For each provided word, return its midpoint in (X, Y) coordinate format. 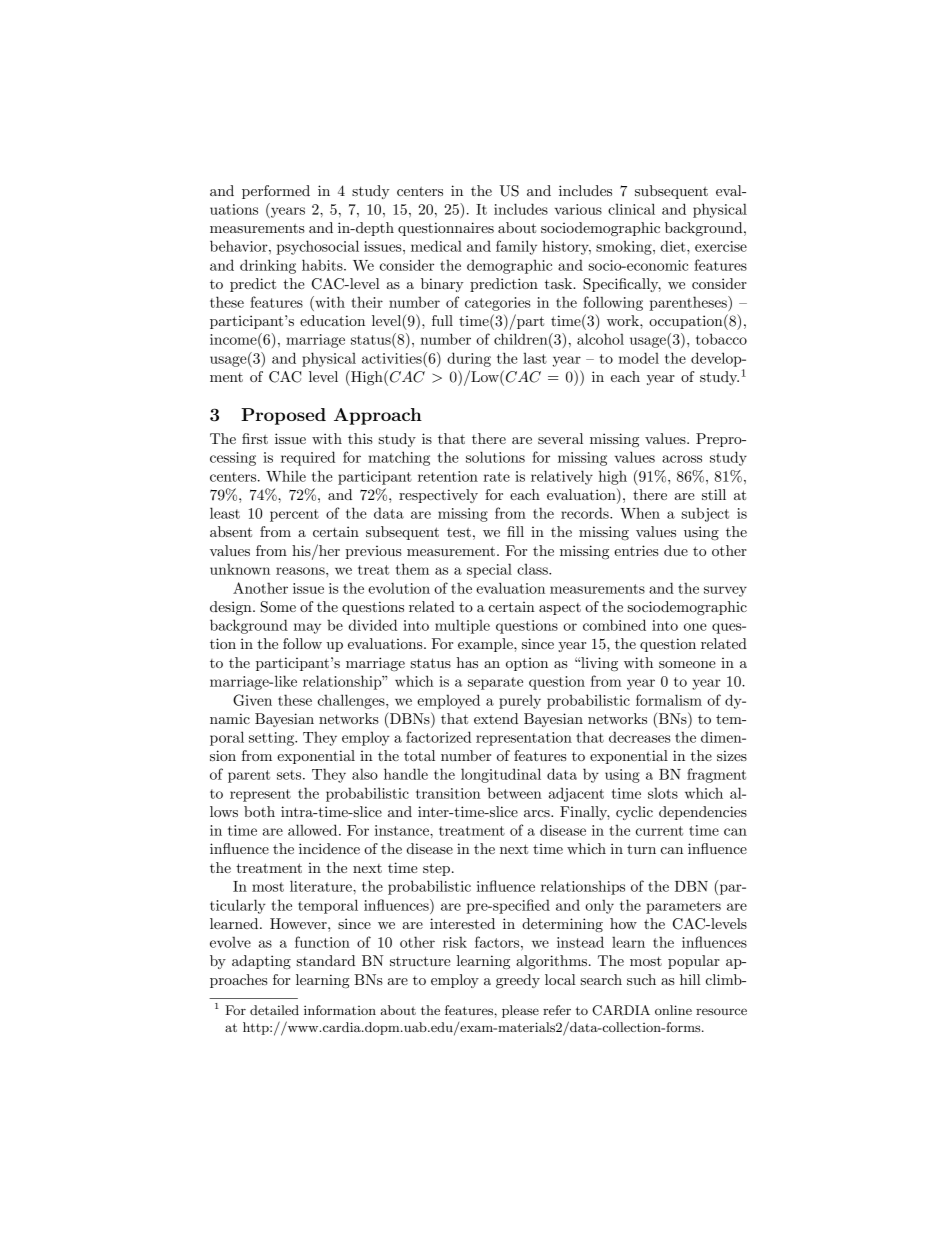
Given (252, 700)
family (516, 247)
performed (276, 192)
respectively (438, 496)
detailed (274, 1010)
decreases (640, 737)
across (682, 459)
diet (674, 246)
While (286, 476)
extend (496, 718)
